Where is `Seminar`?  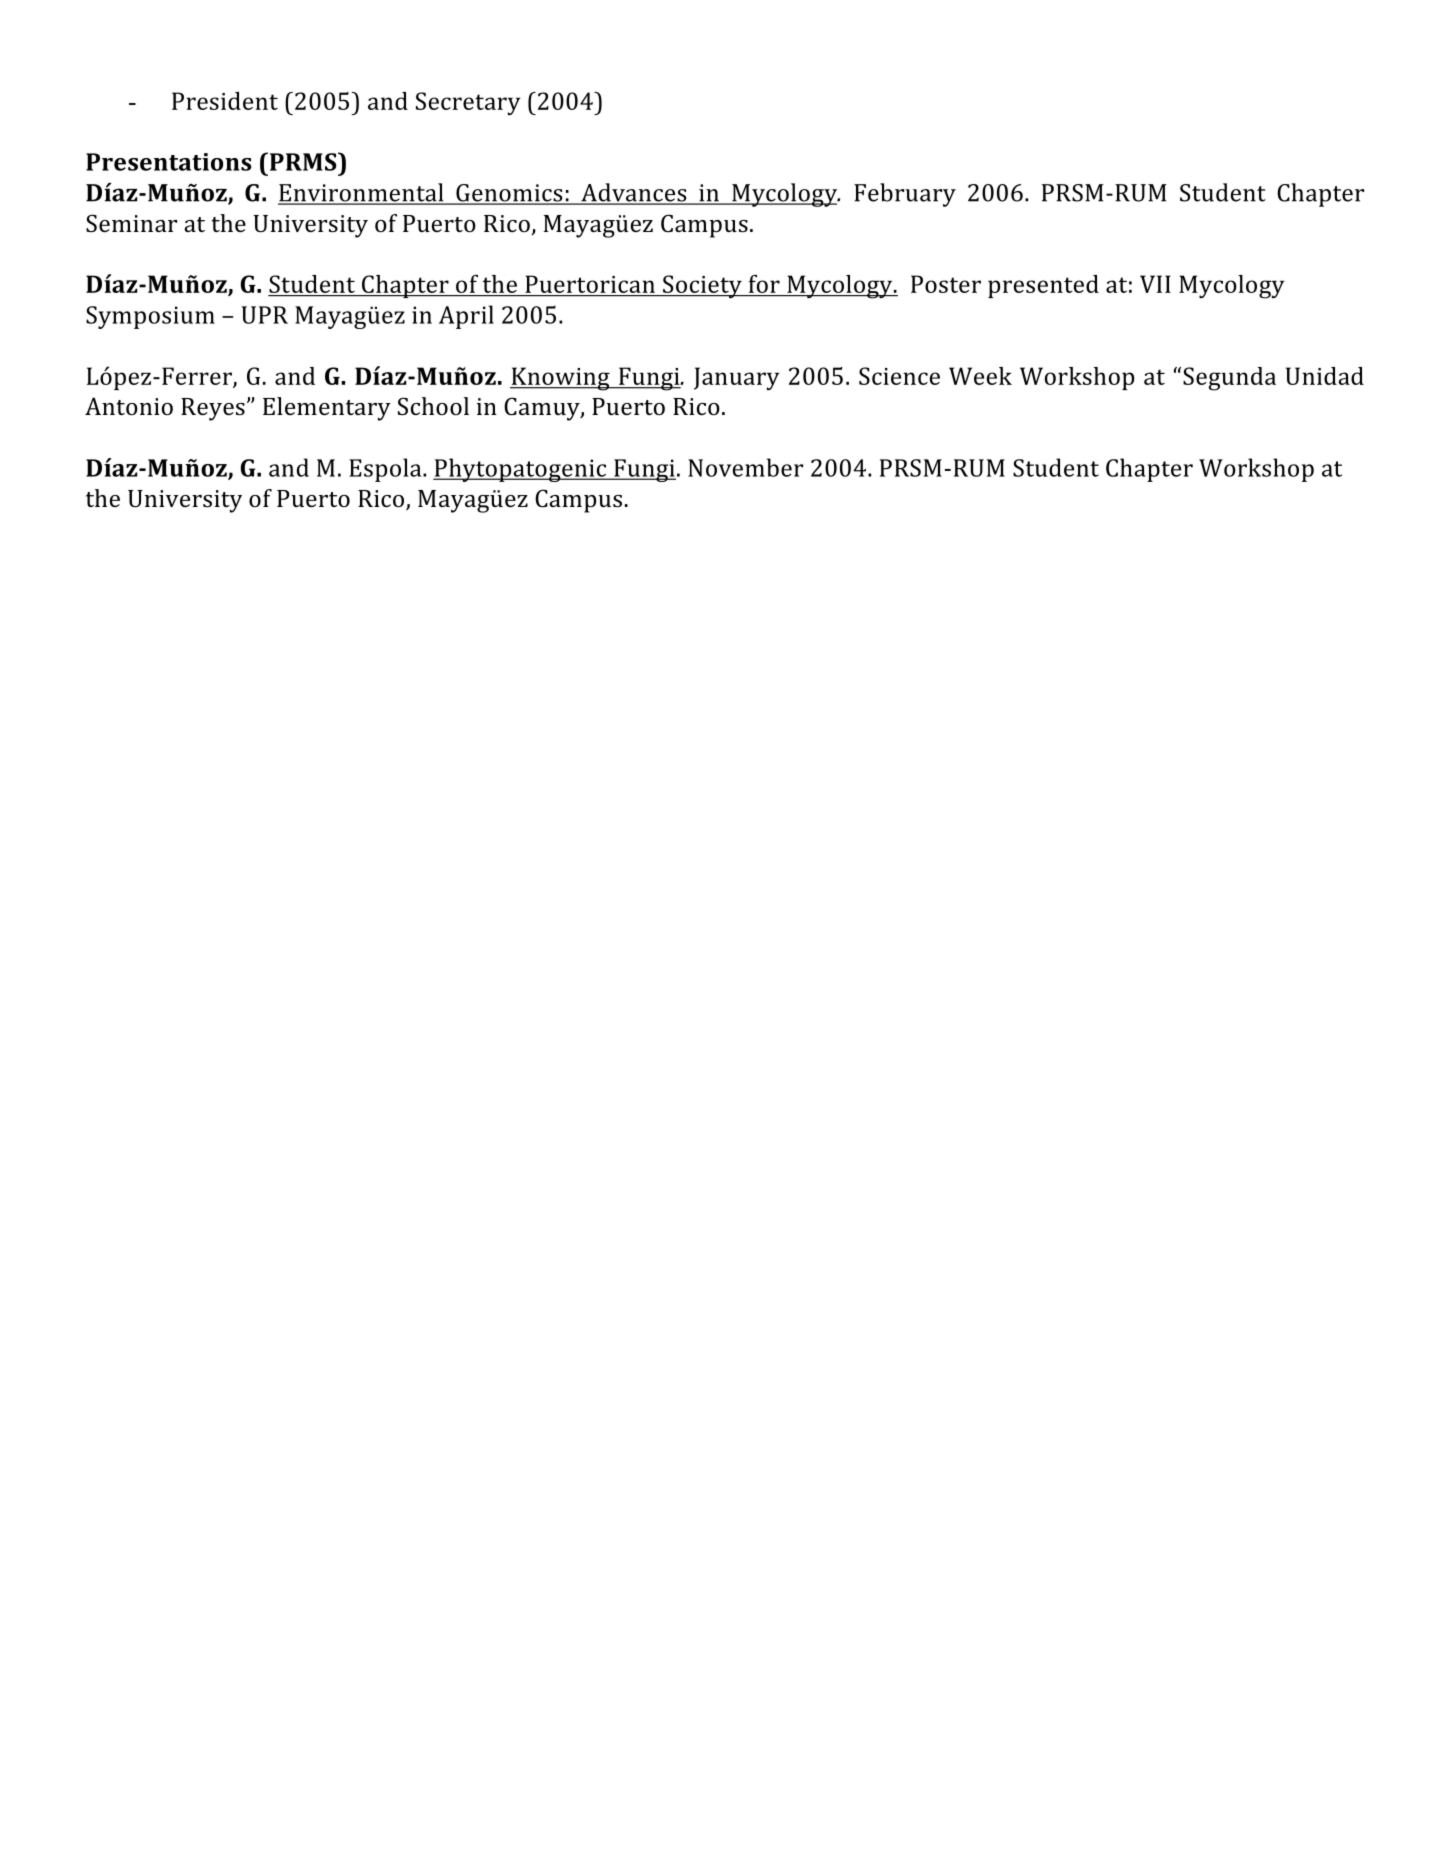 Seminar is located at coordinates (131, 223).
